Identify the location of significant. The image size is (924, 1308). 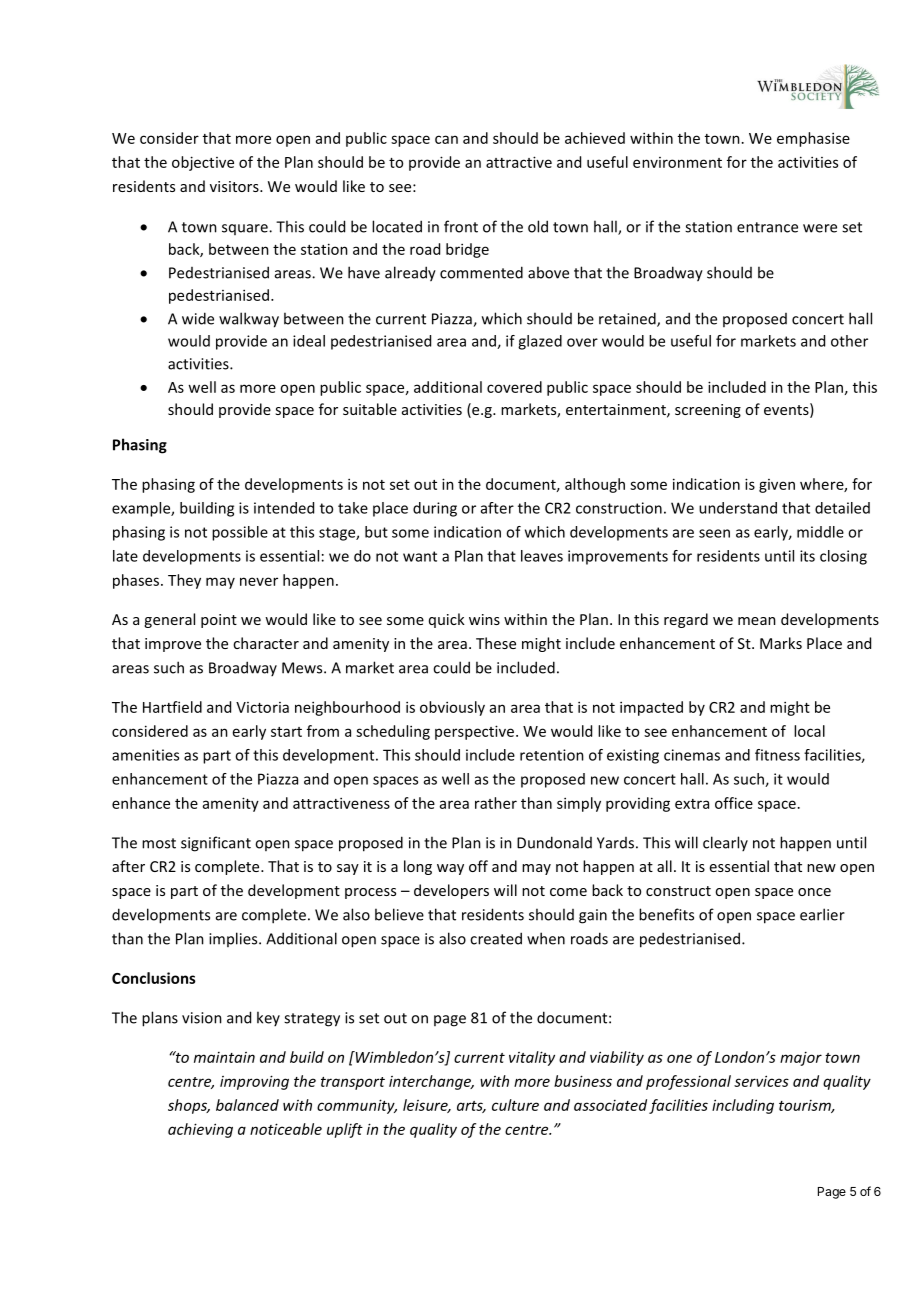
(216, 844).
